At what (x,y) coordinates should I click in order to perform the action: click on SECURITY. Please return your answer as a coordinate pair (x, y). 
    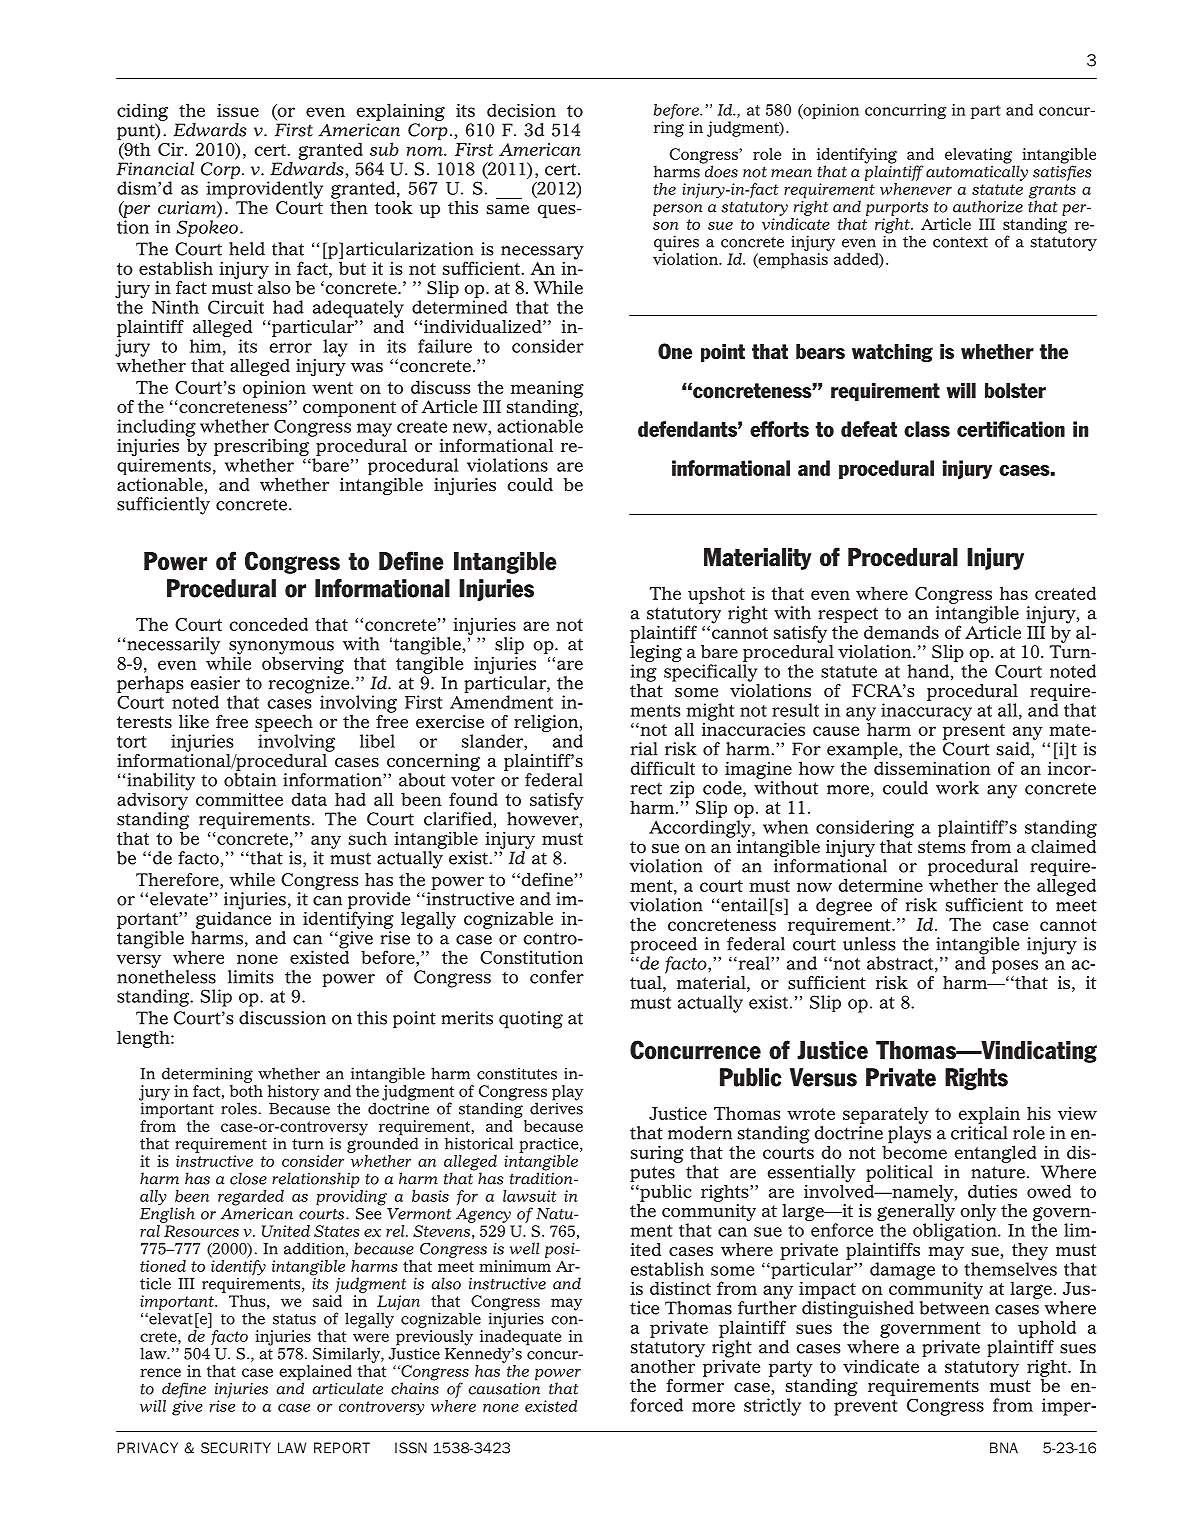
    Looking at the image, I should click on (236, 1448).
